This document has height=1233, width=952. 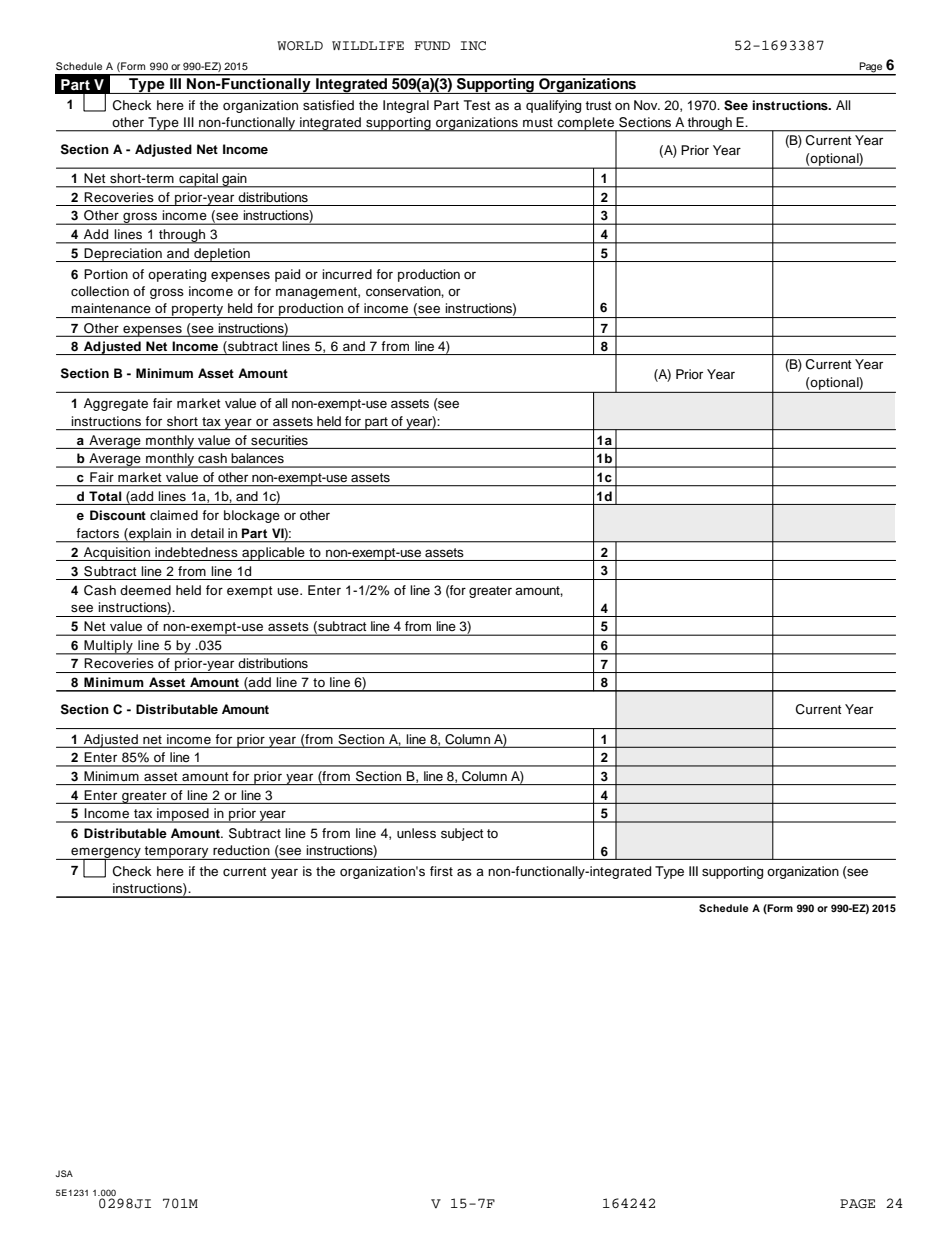 I want to click on reduction, so click(x=241, y=850).
